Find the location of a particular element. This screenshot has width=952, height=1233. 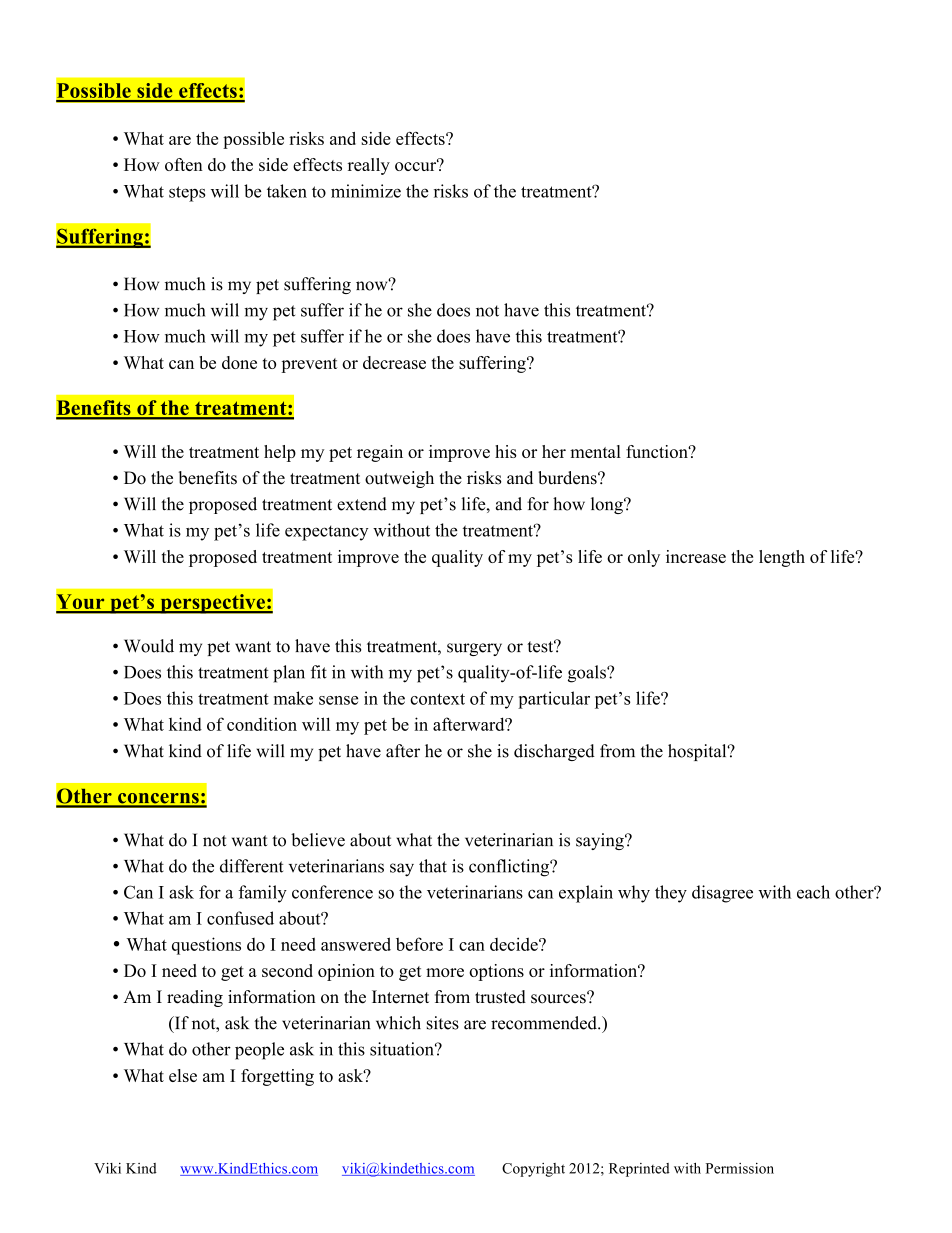

that is located at coordinates (433, 866).
